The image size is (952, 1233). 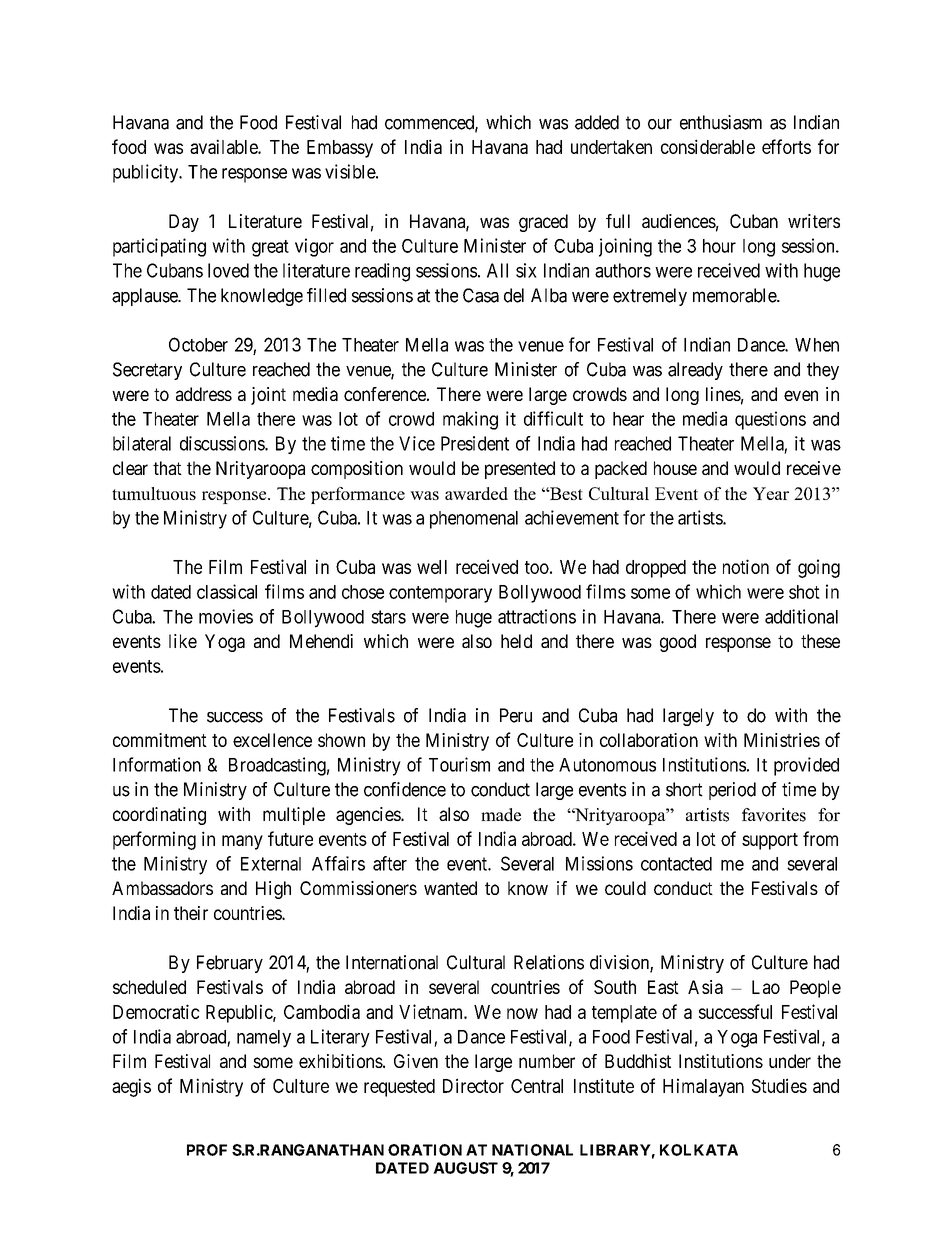 I want to click on Year, so click(x=771, y=493).
